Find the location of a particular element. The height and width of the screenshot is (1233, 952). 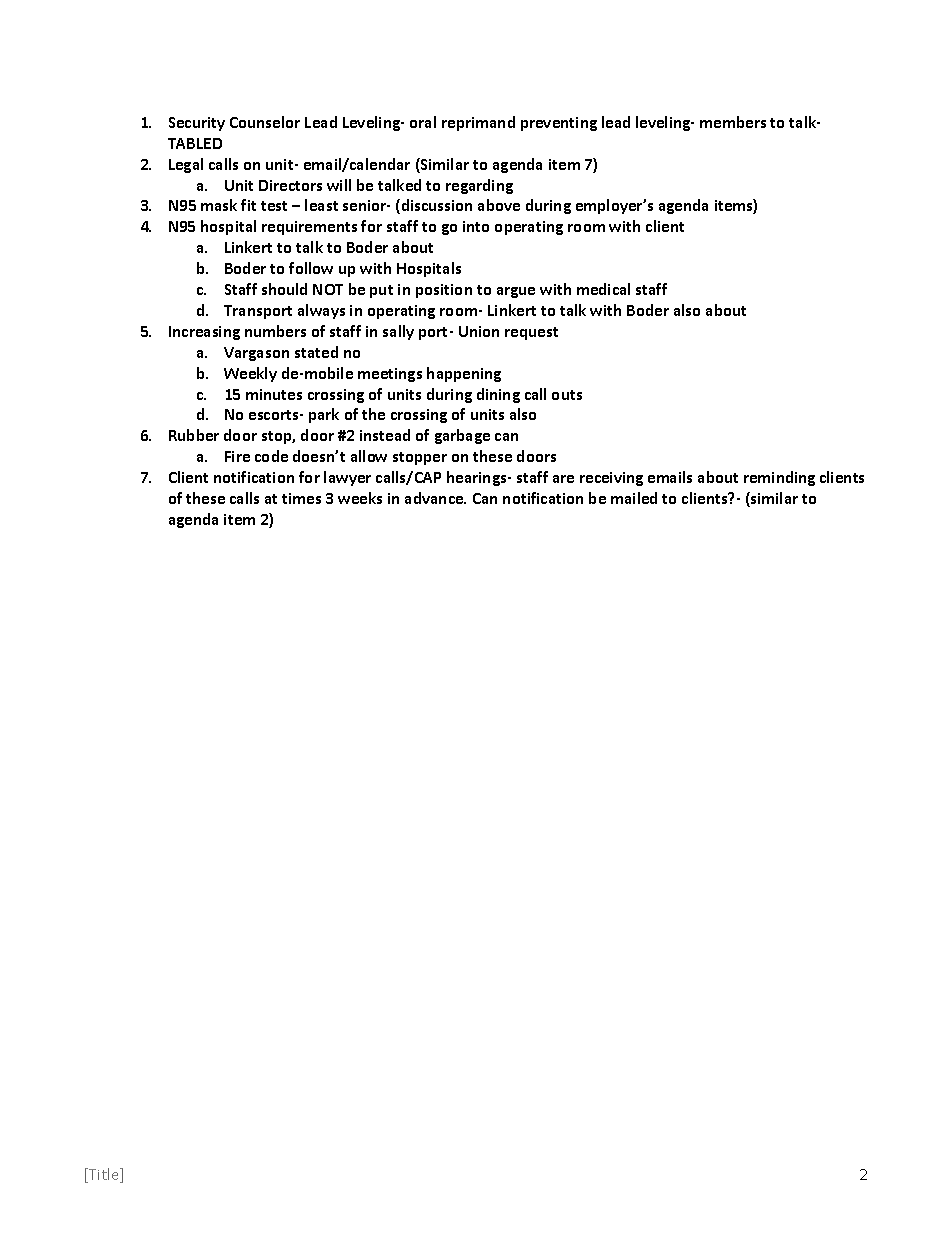

Title is located at coordinates (104, 1175).
